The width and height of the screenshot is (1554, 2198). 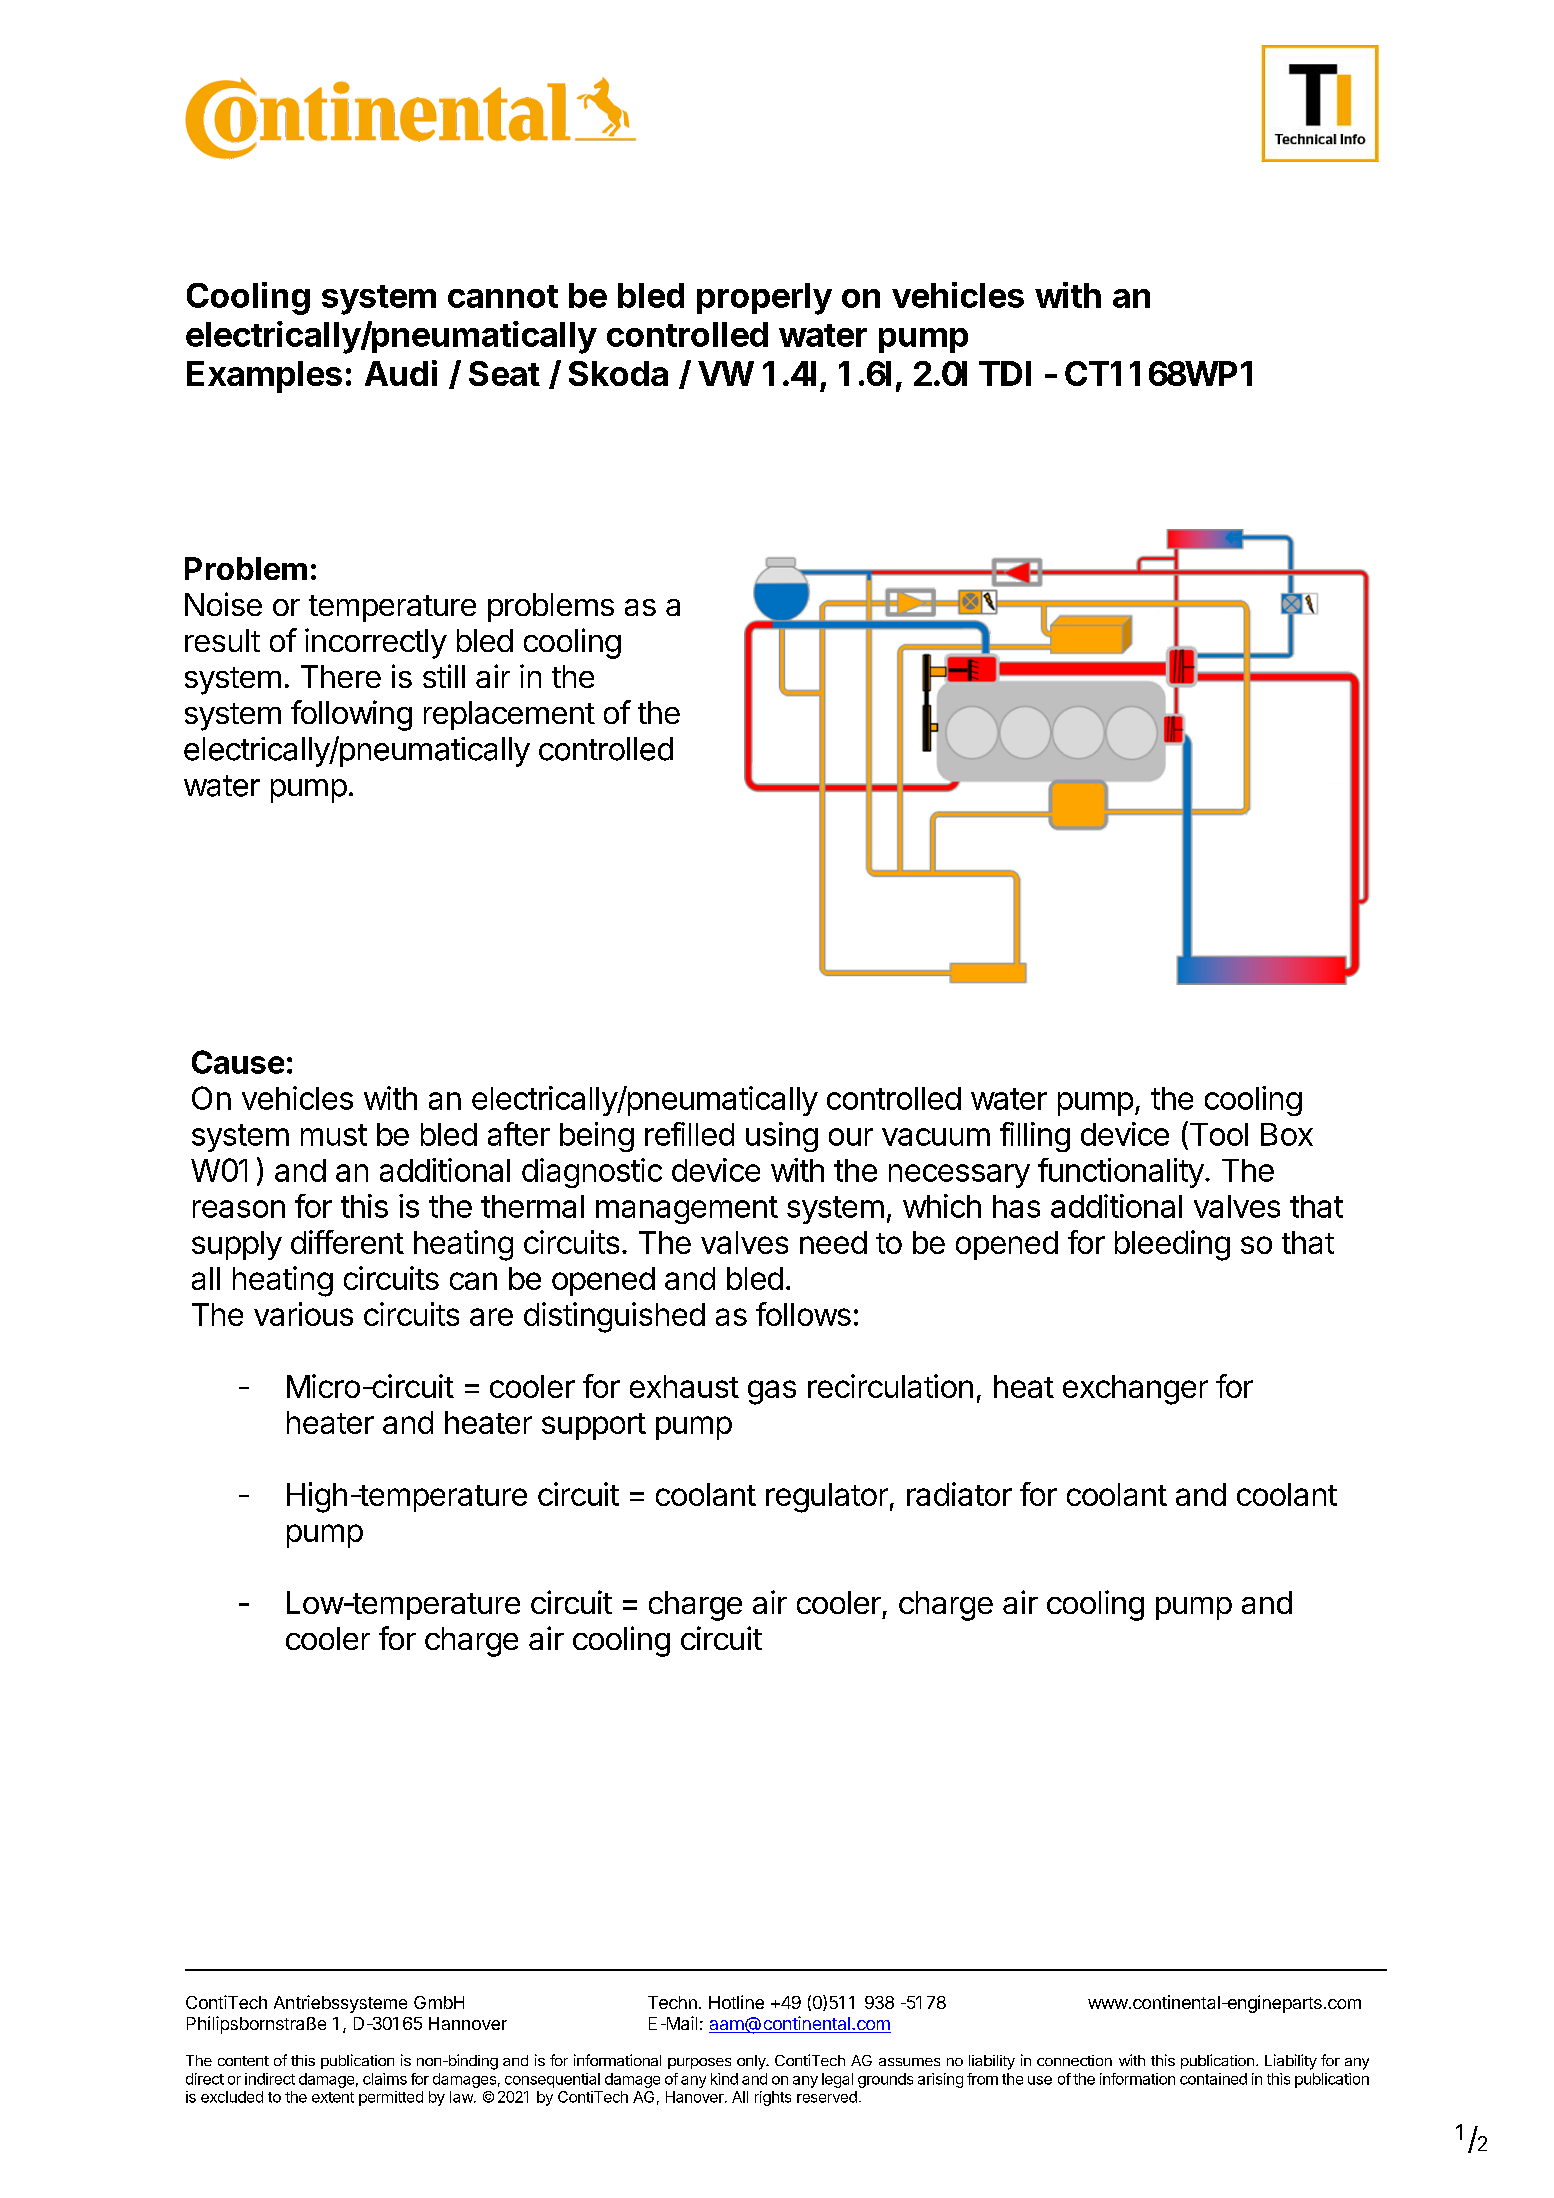 I want to click on functionality, so click(x=1121, y=1173).
